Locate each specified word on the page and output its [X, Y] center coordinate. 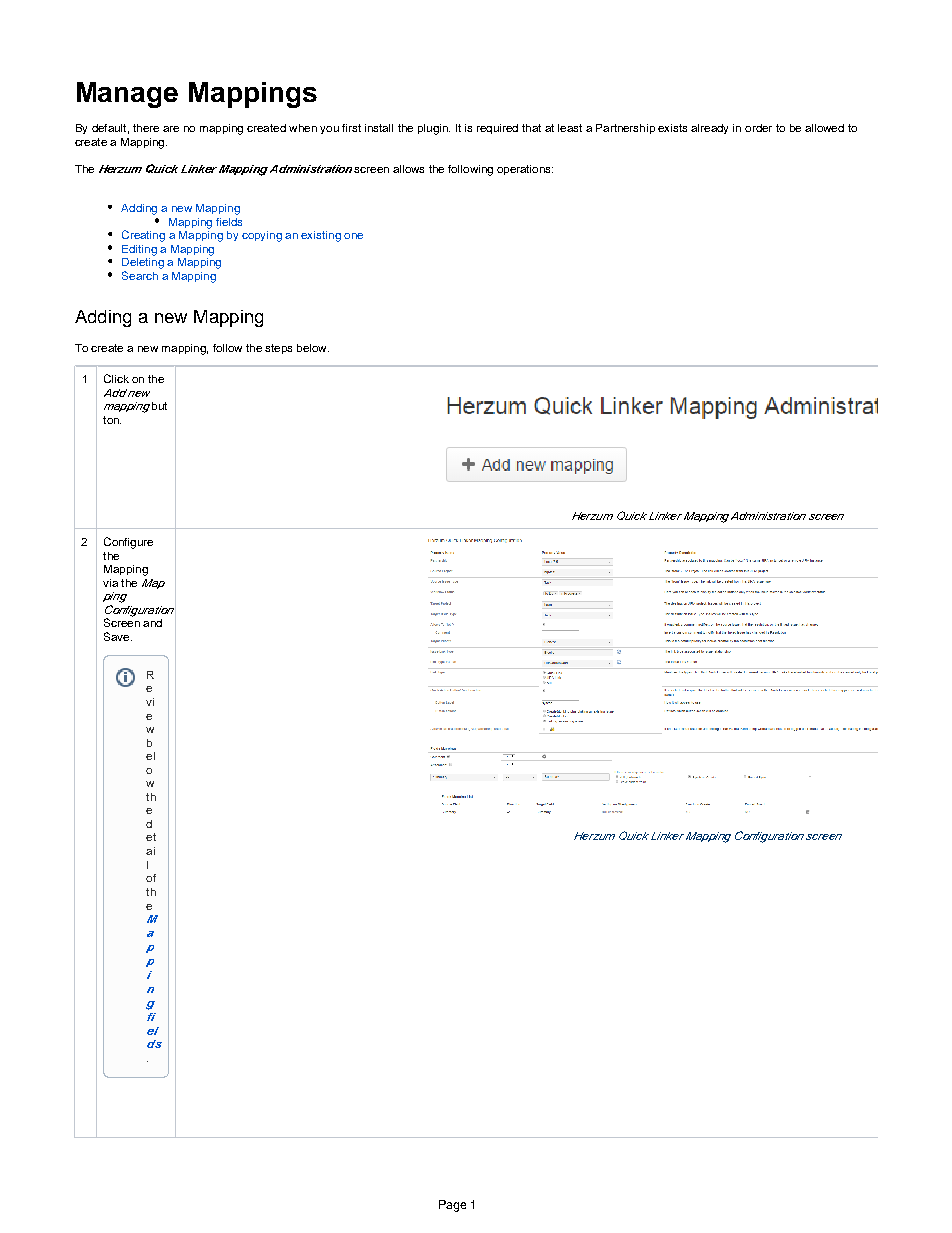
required [497, 129]
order [758, 128]
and [152, 623]
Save [118, 636]
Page [452, 1206]
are [171, 129]
